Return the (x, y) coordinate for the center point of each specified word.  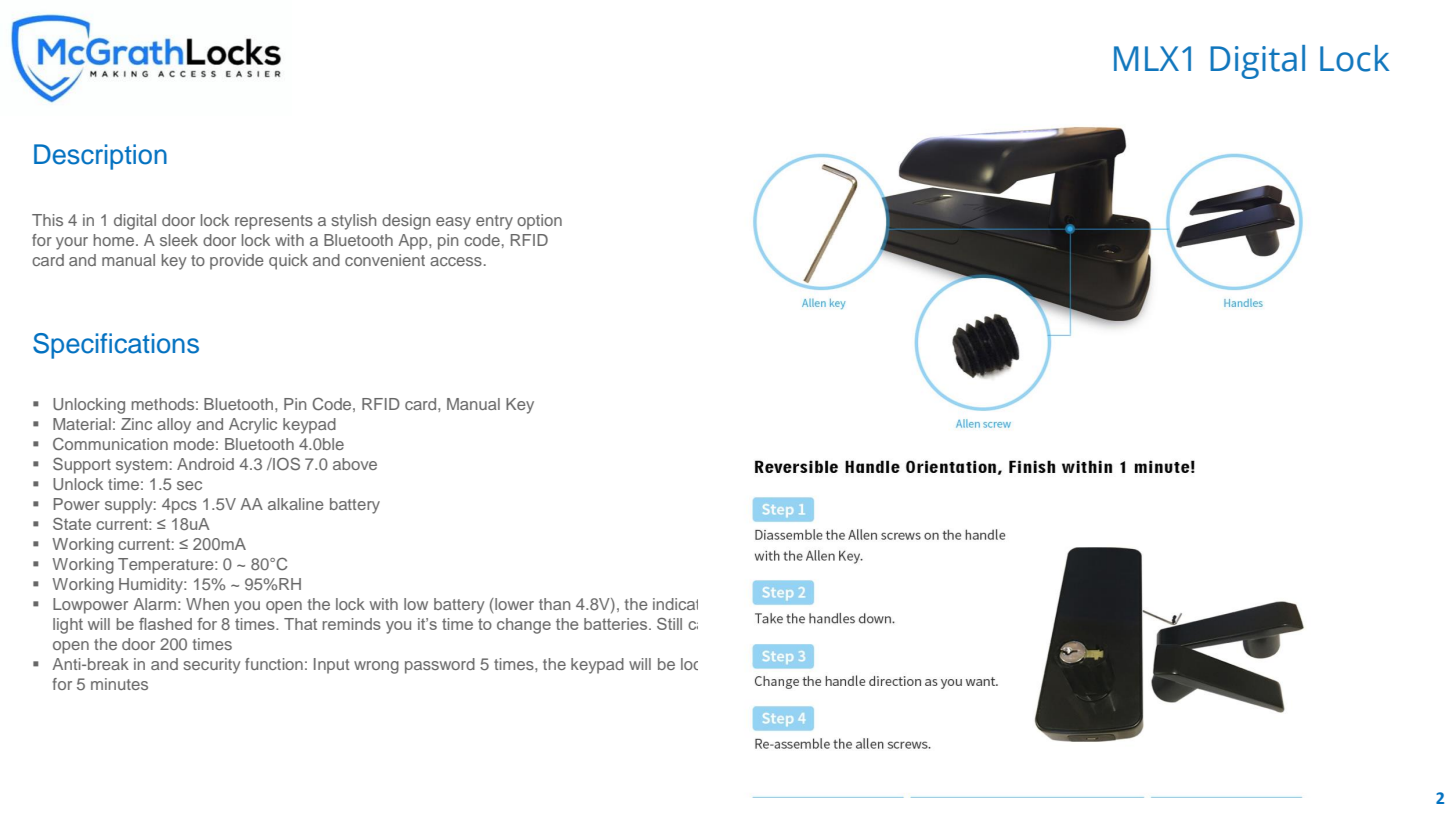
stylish (354, 222)
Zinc (136, 424)
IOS (285, 464)
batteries (617, 624)
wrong (376, 667)
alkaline (296, 504)
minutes (119, 684)
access (456, 261)
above (355, 464)
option (539, 222)
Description (100, 157)
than (554, 604)
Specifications (116, 346)
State (72, 524)
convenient (385, 260)
